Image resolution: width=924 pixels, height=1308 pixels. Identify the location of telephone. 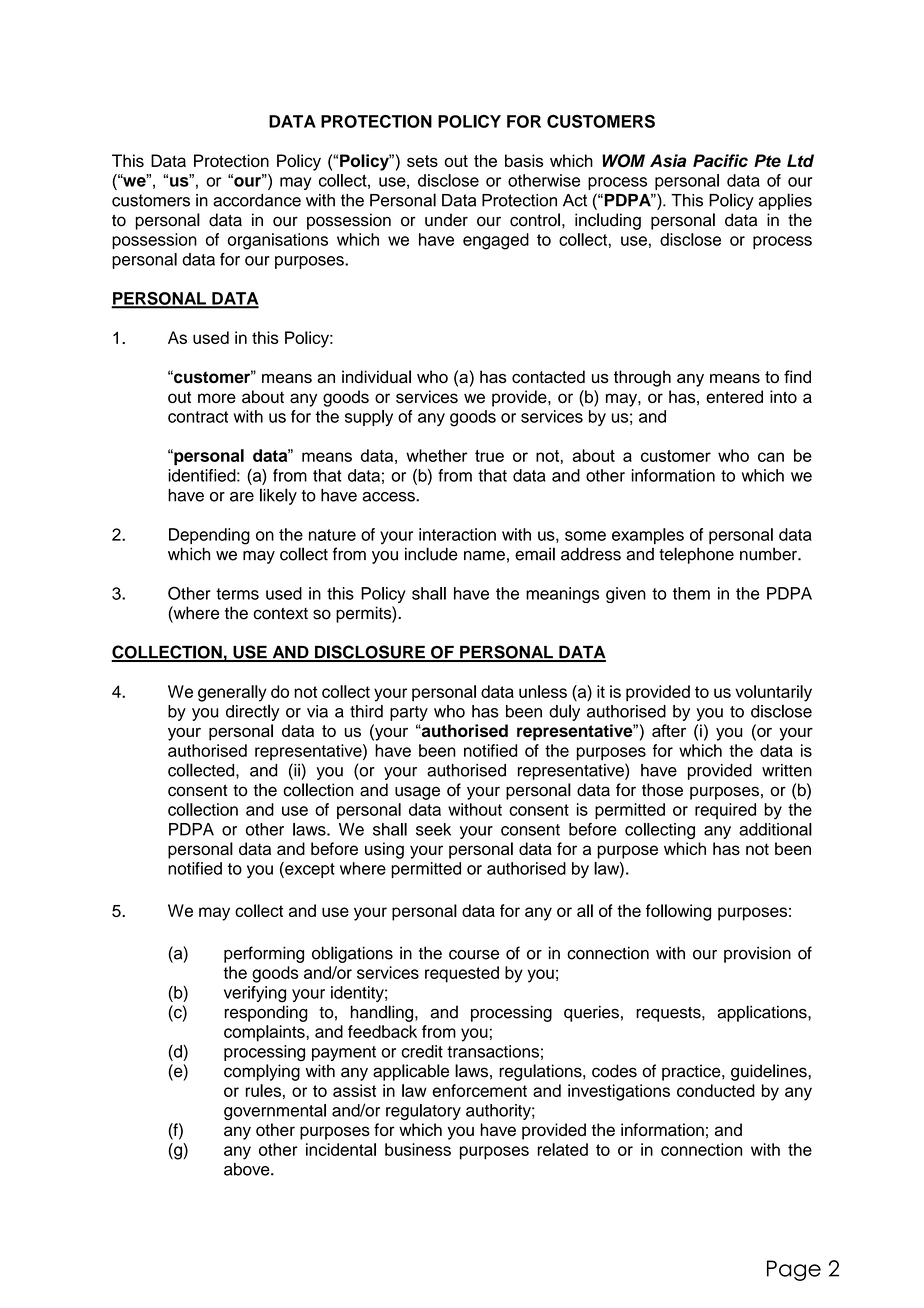
(696, 555).
